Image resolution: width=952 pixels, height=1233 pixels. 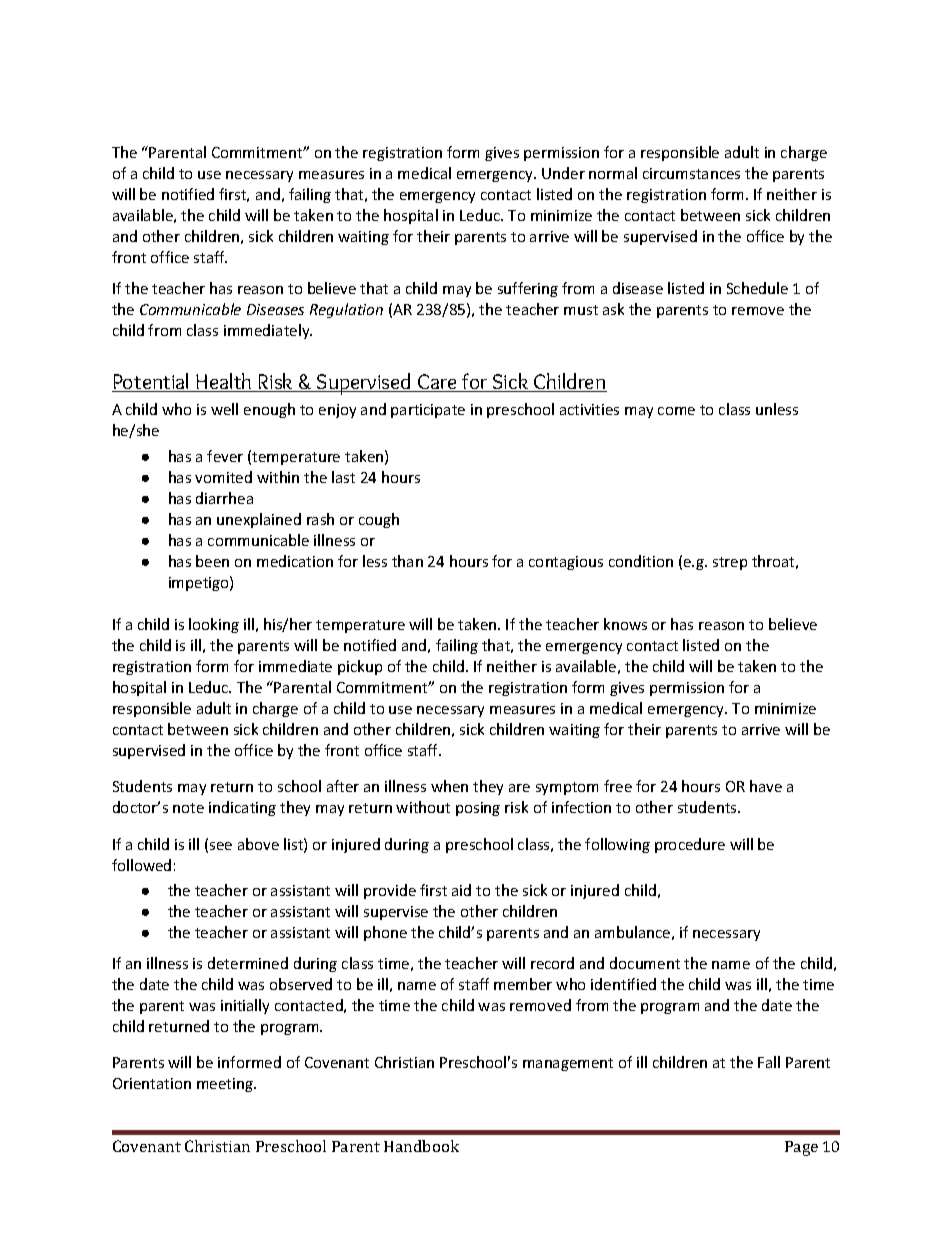 I want to click on circumstances, so click(x=691, y=173).
